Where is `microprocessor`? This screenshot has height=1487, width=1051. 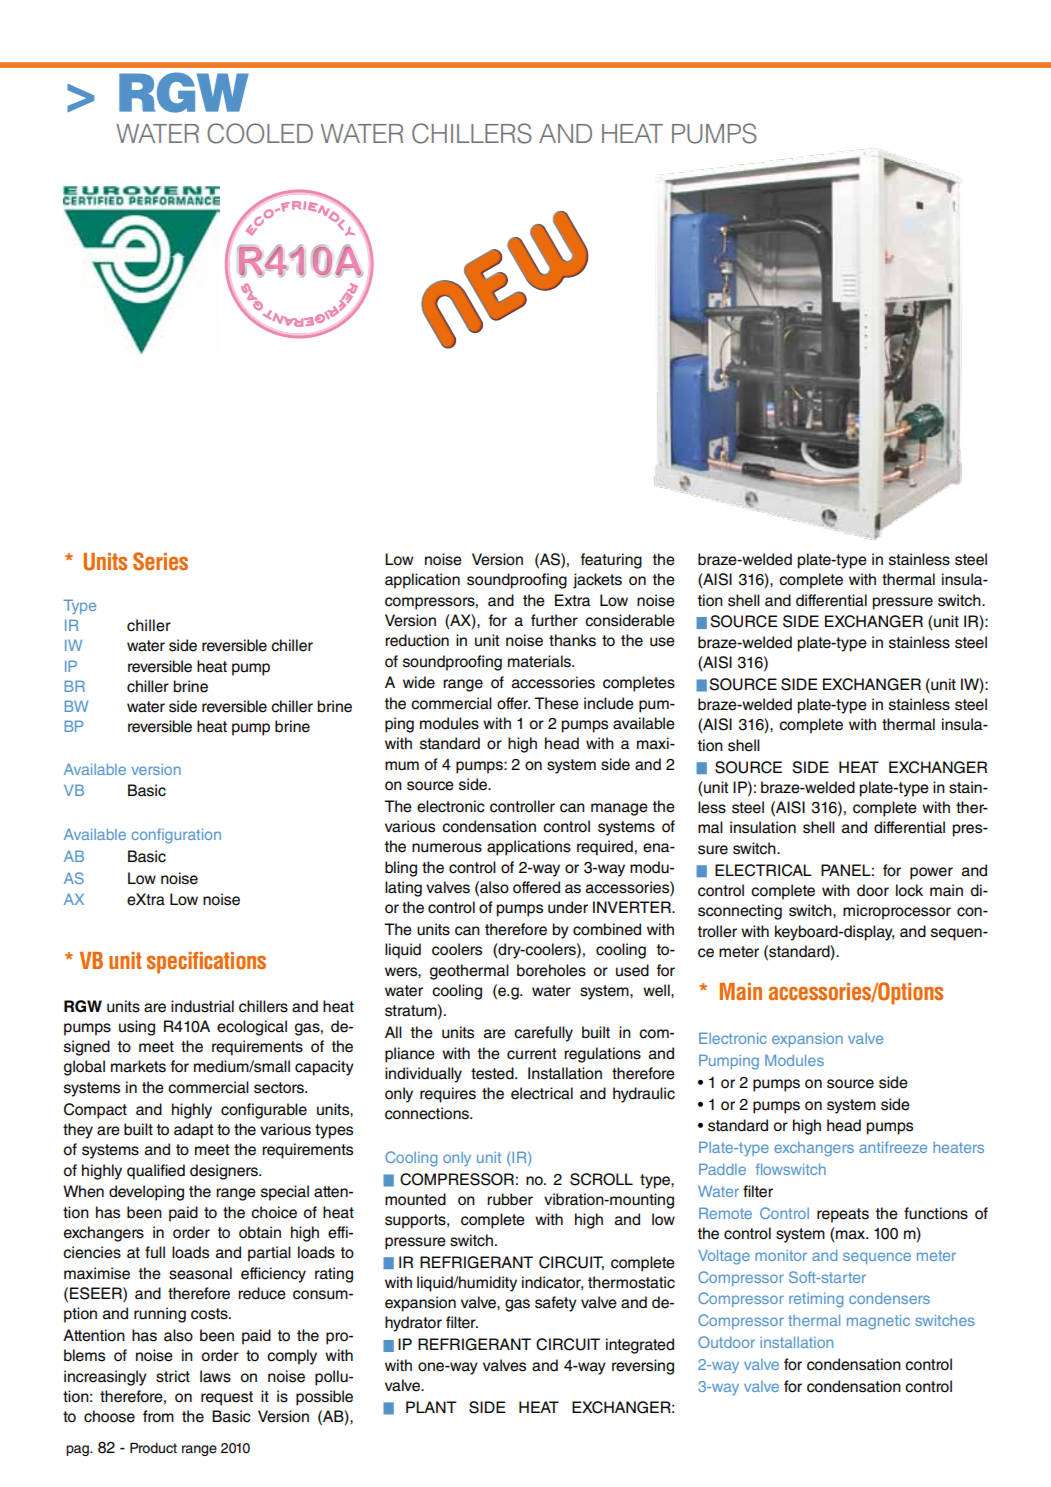 microprocessor is located at coordinates (897, 912).
